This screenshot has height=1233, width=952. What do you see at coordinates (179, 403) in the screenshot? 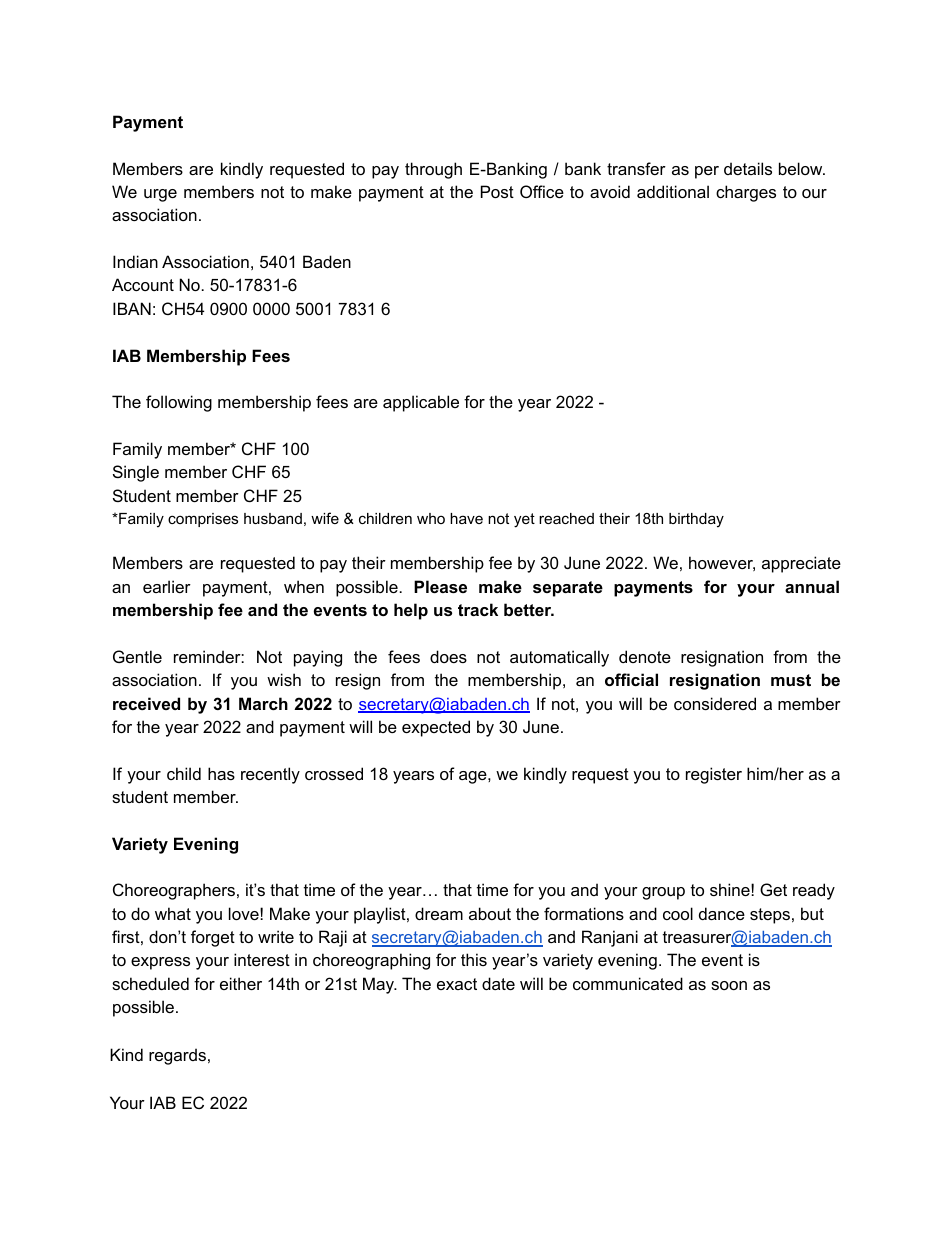
I see `following` at bounding box center [179, 403].
